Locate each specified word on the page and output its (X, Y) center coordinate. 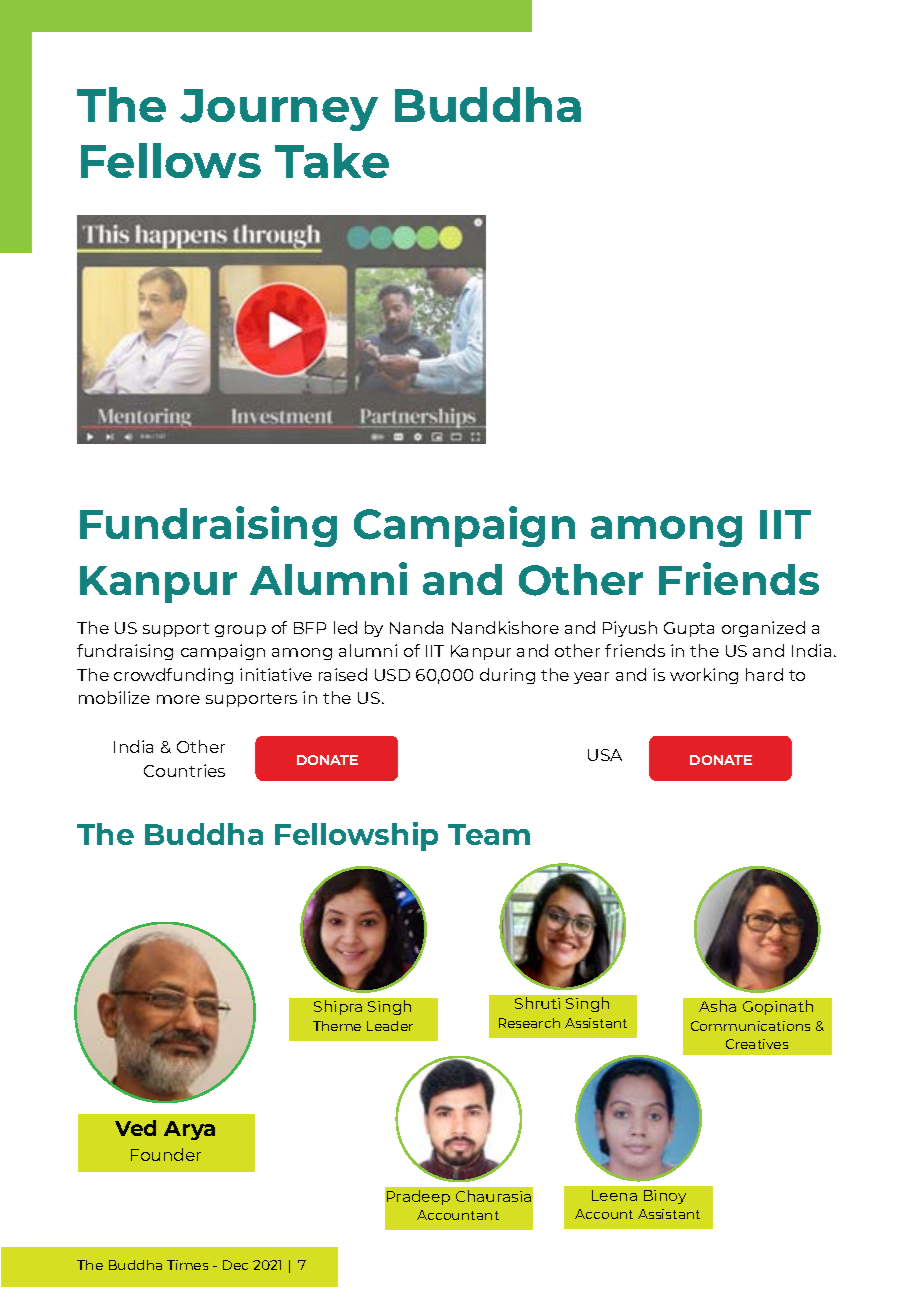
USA (605, 755)
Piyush (630, 629)
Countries (184, 770)
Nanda (416, 627)
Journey (279, 110)
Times (187, 1265)
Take (332, 160)
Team (489, 834)
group (240, 631)
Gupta (689, 629)
